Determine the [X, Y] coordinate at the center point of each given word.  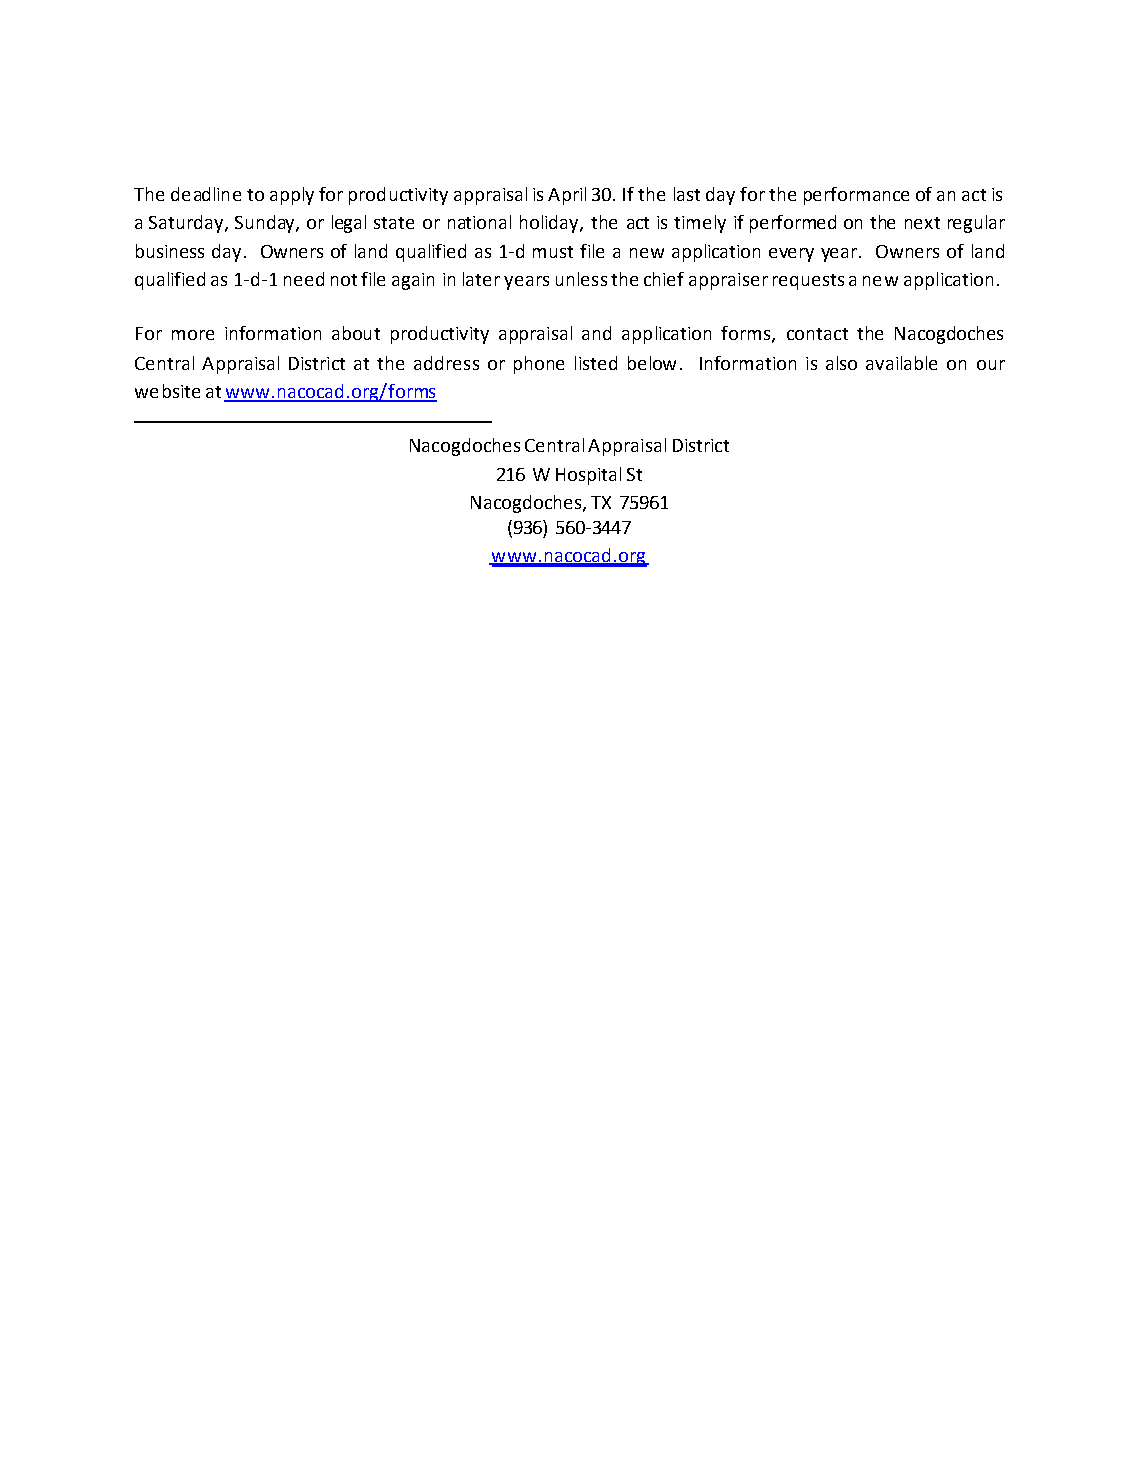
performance [856, 196]
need [304, 279]
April [567, 196]
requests [808, 282]
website [167, 391]
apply [292, 196]
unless [581, 279]
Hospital [588, 476]
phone [539, 365]
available [901, 363]
